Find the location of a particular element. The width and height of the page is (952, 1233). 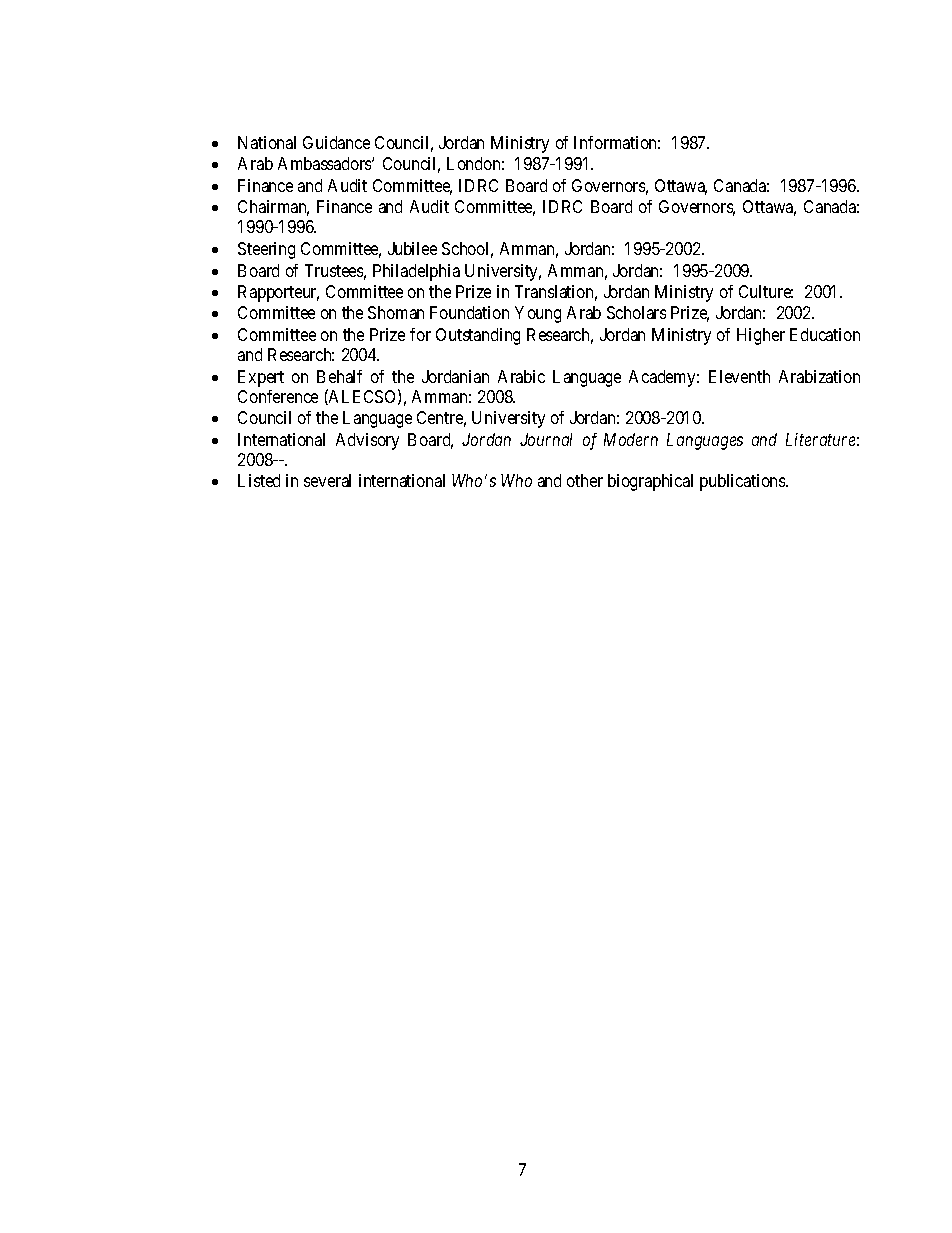

Philadelphia is located at coordinates (416, 272).
